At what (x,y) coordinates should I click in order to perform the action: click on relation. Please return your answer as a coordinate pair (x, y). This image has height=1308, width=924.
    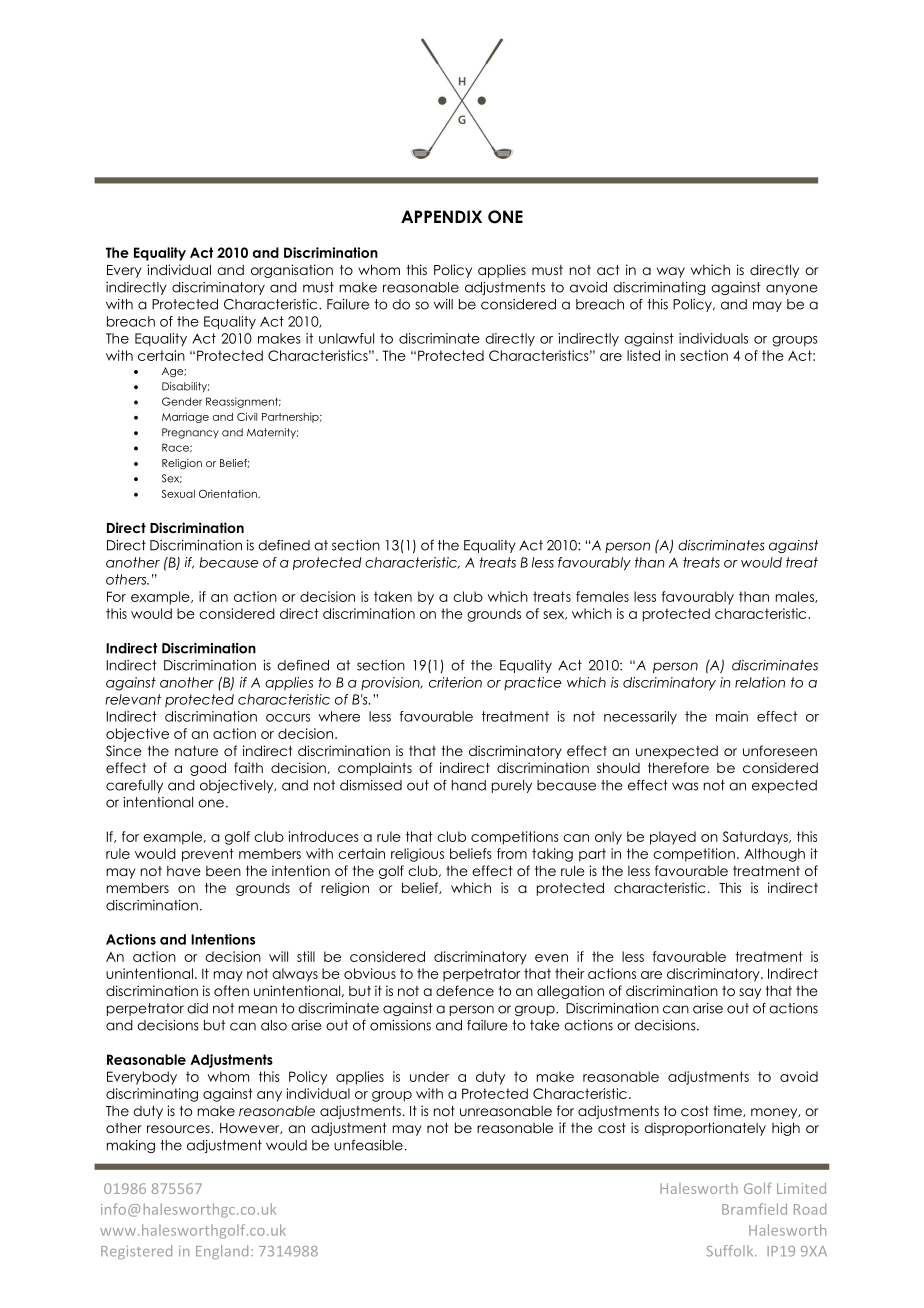
    Looking at the image, I should click on (760, 682).
